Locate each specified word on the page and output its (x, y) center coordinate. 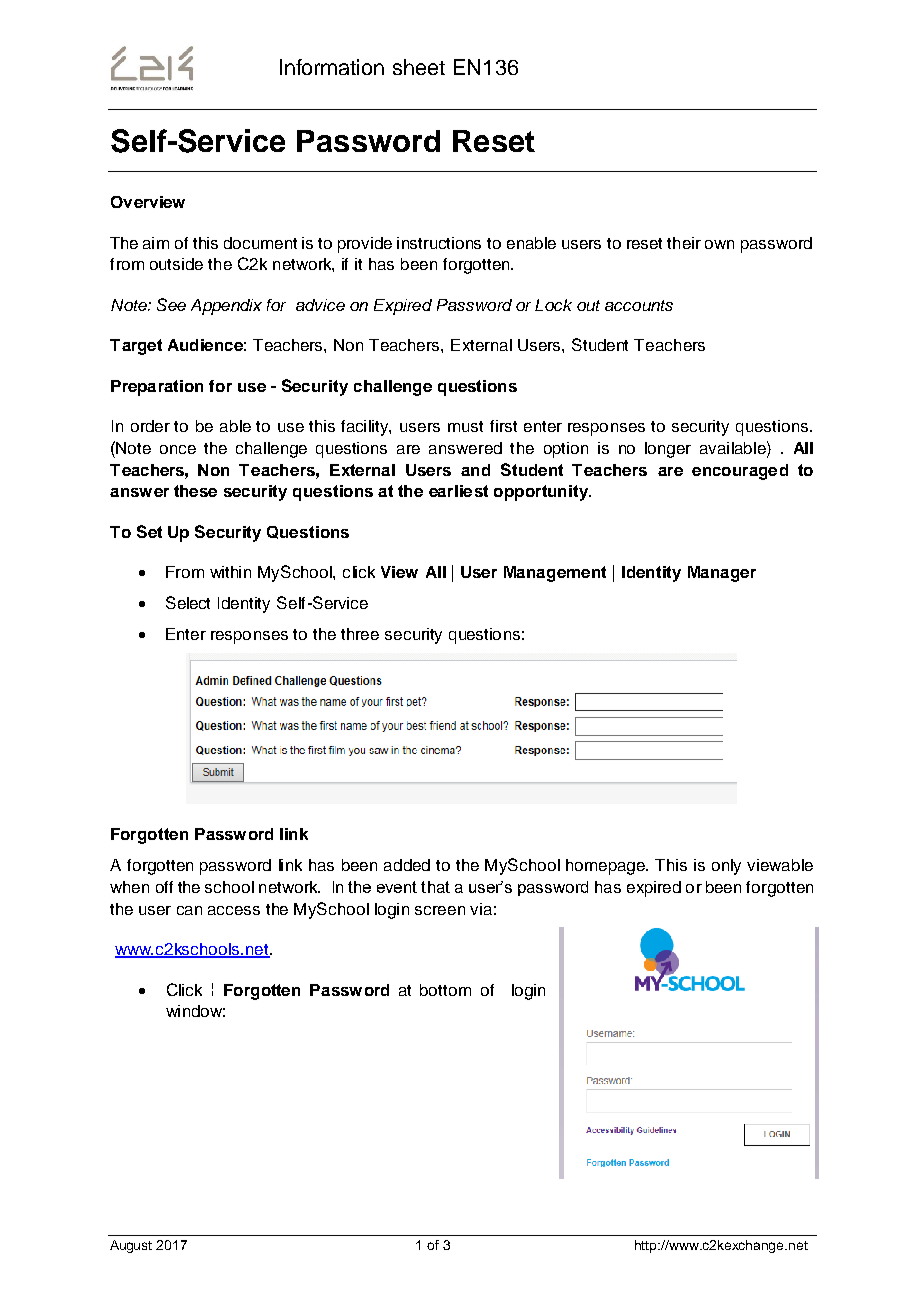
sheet (419, 67)
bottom (445, 990)
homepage (607, 867)
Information (332, 67)
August (131, 1246)
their (684, 243)
